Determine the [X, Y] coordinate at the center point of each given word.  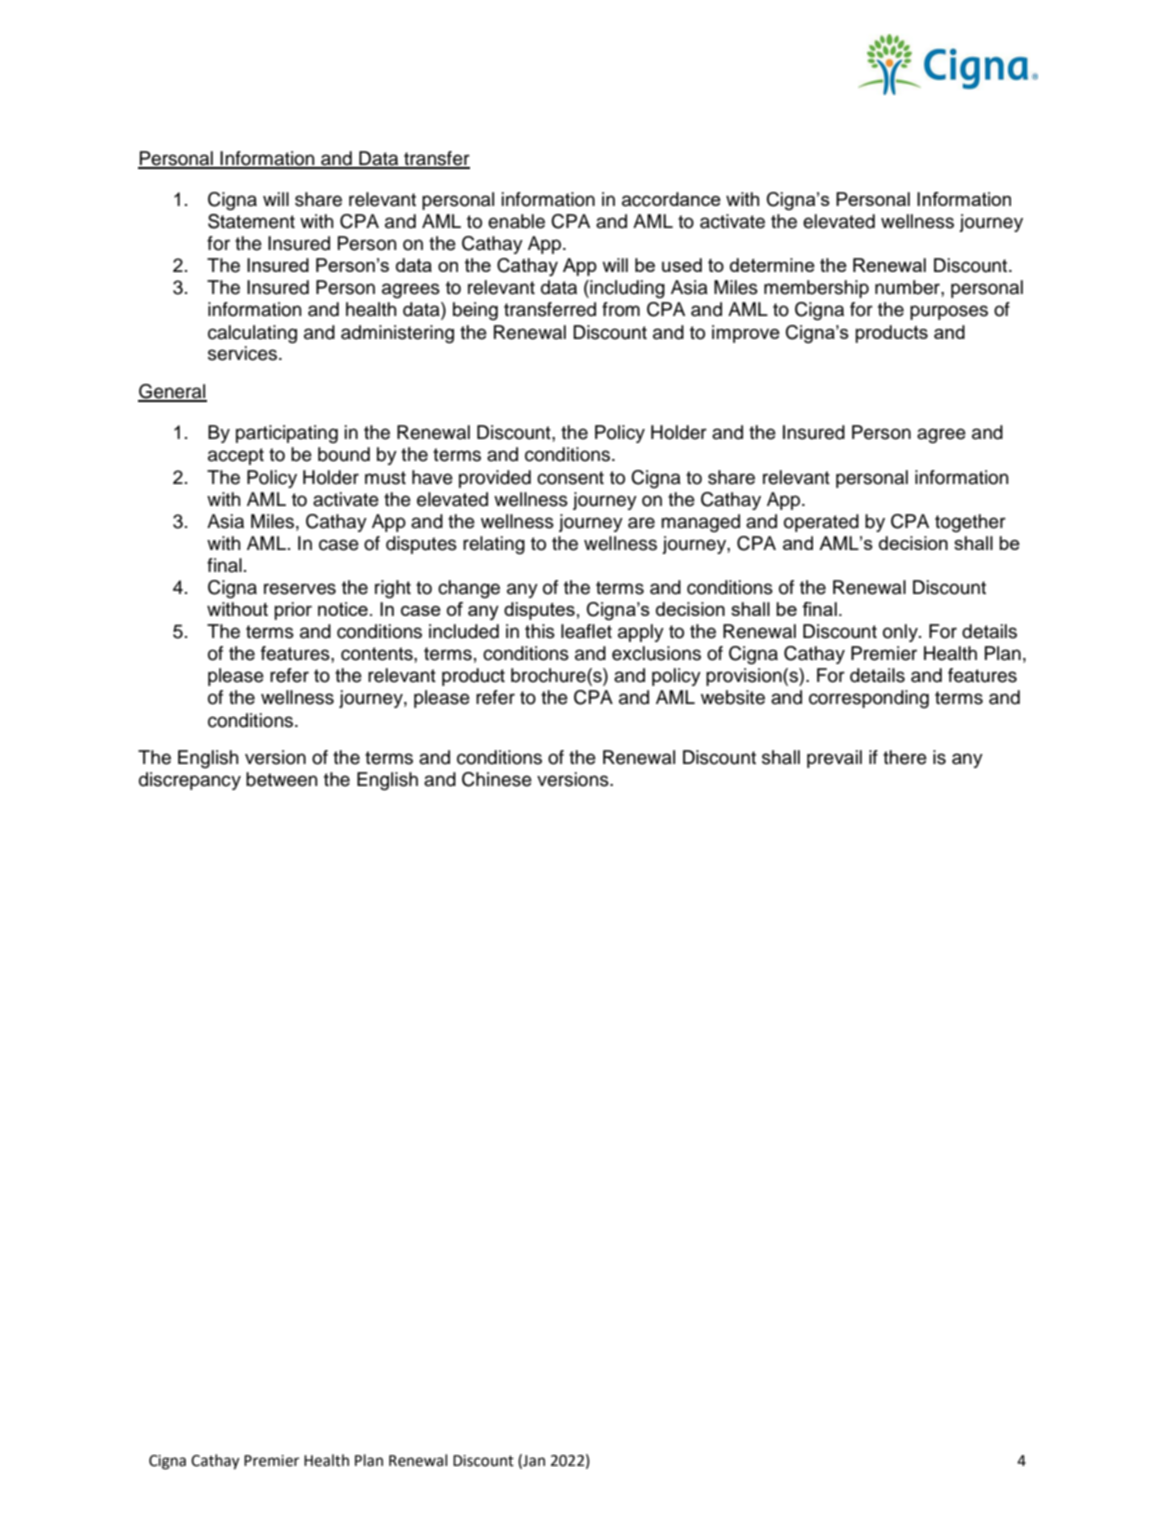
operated [821, 523]
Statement [251, 221]
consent [570, 478]
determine [772, 265]
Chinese [497, 779]
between [281, 779]
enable [516, 221]
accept [236, 456]
